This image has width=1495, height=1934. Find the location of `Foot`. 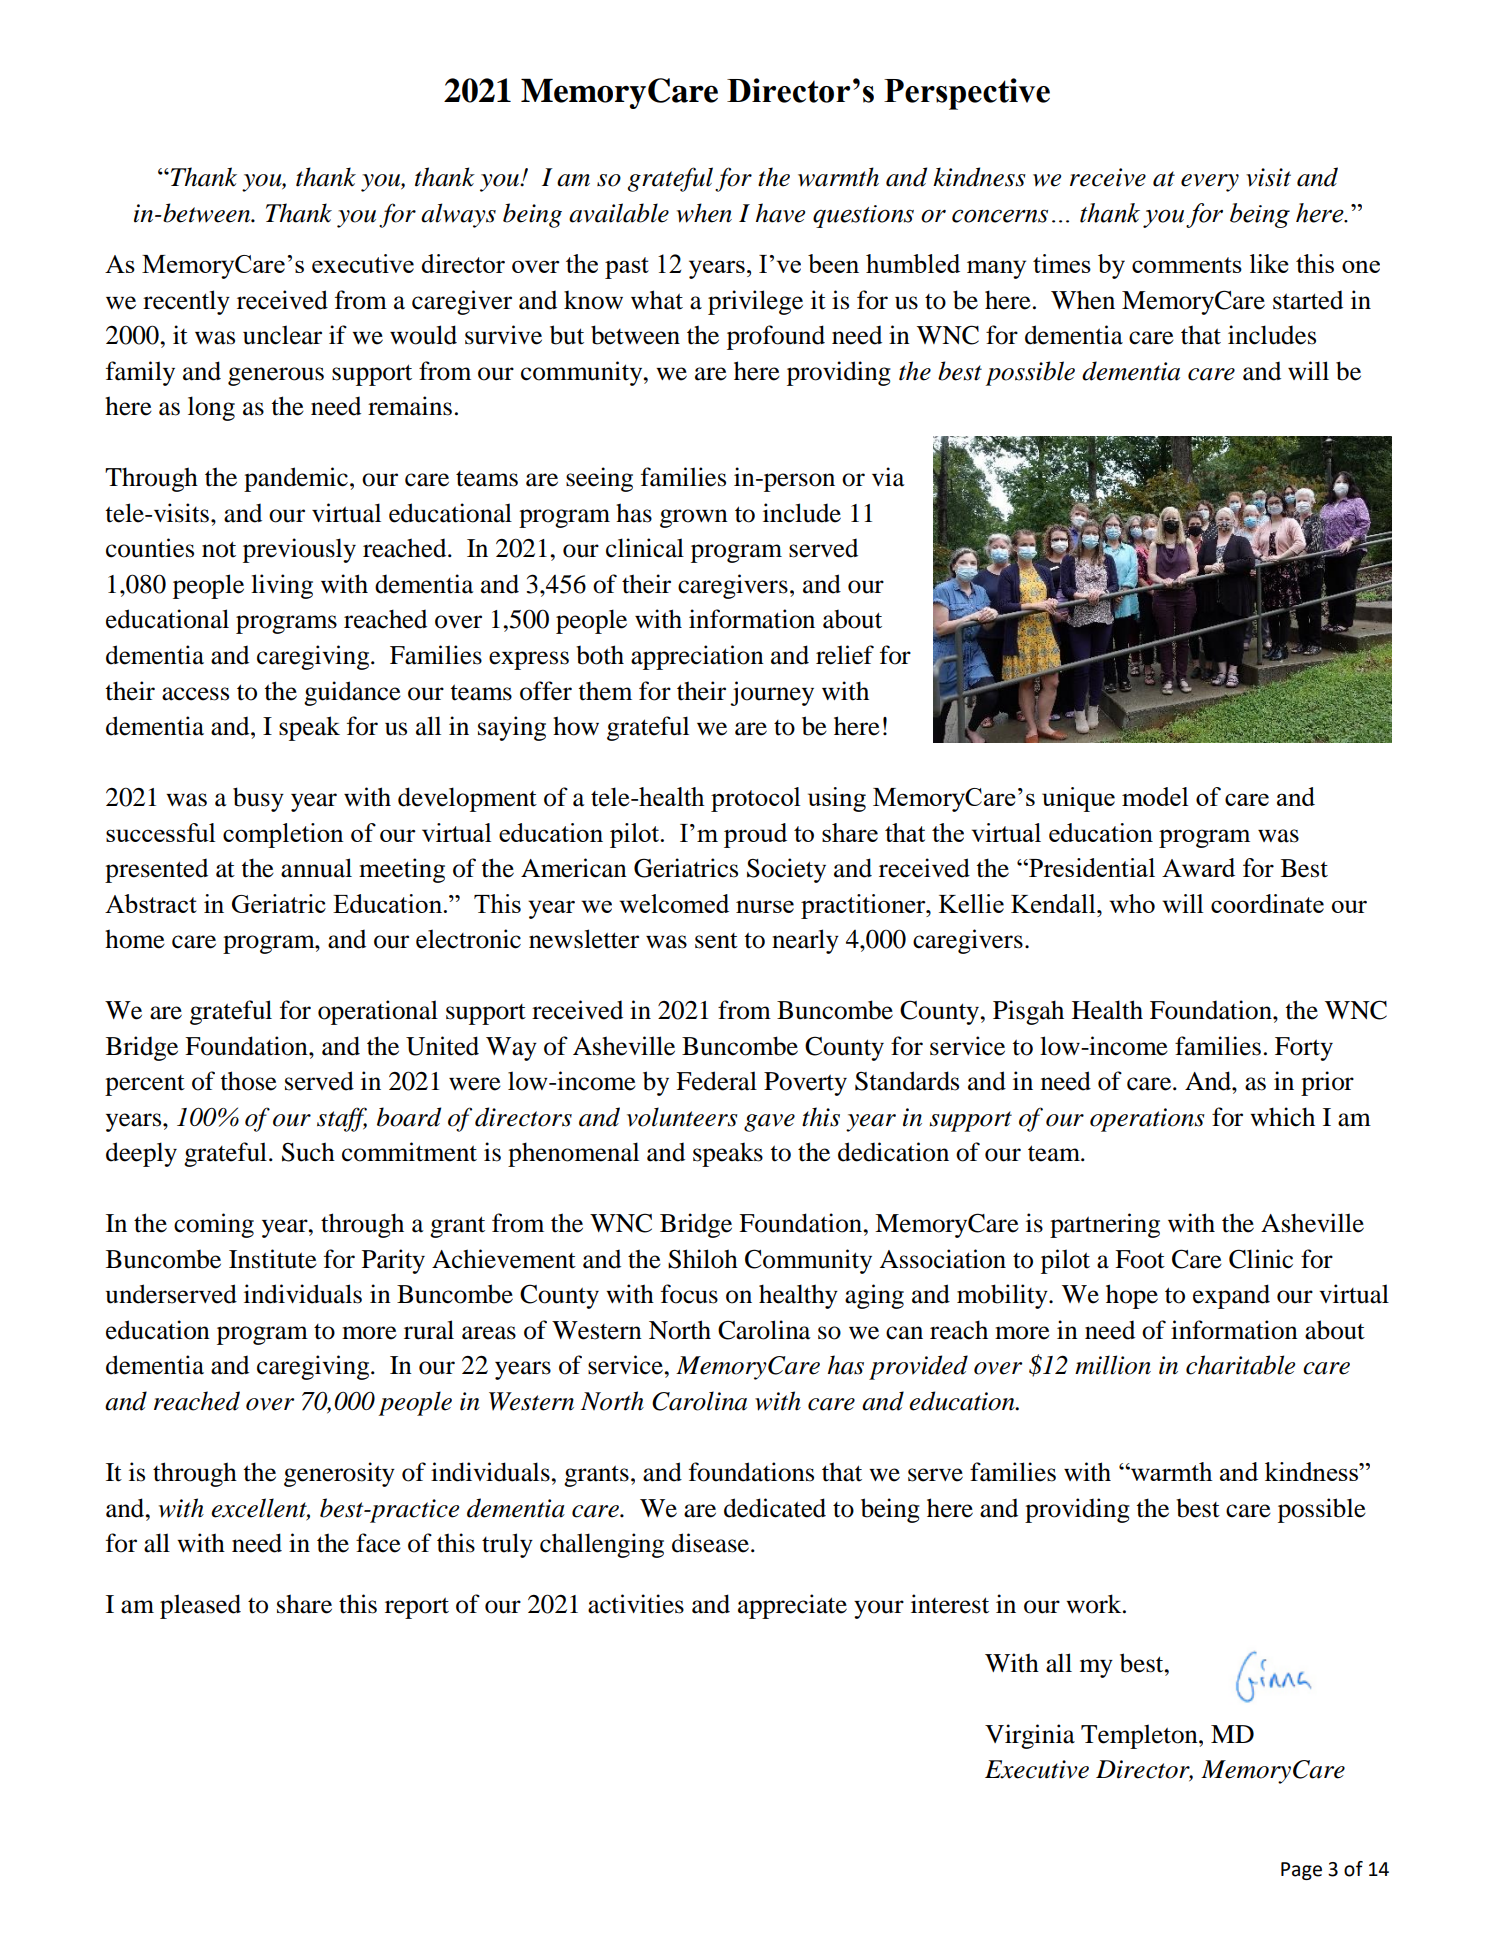

Foot is located at coordinates (1140, 1259).
